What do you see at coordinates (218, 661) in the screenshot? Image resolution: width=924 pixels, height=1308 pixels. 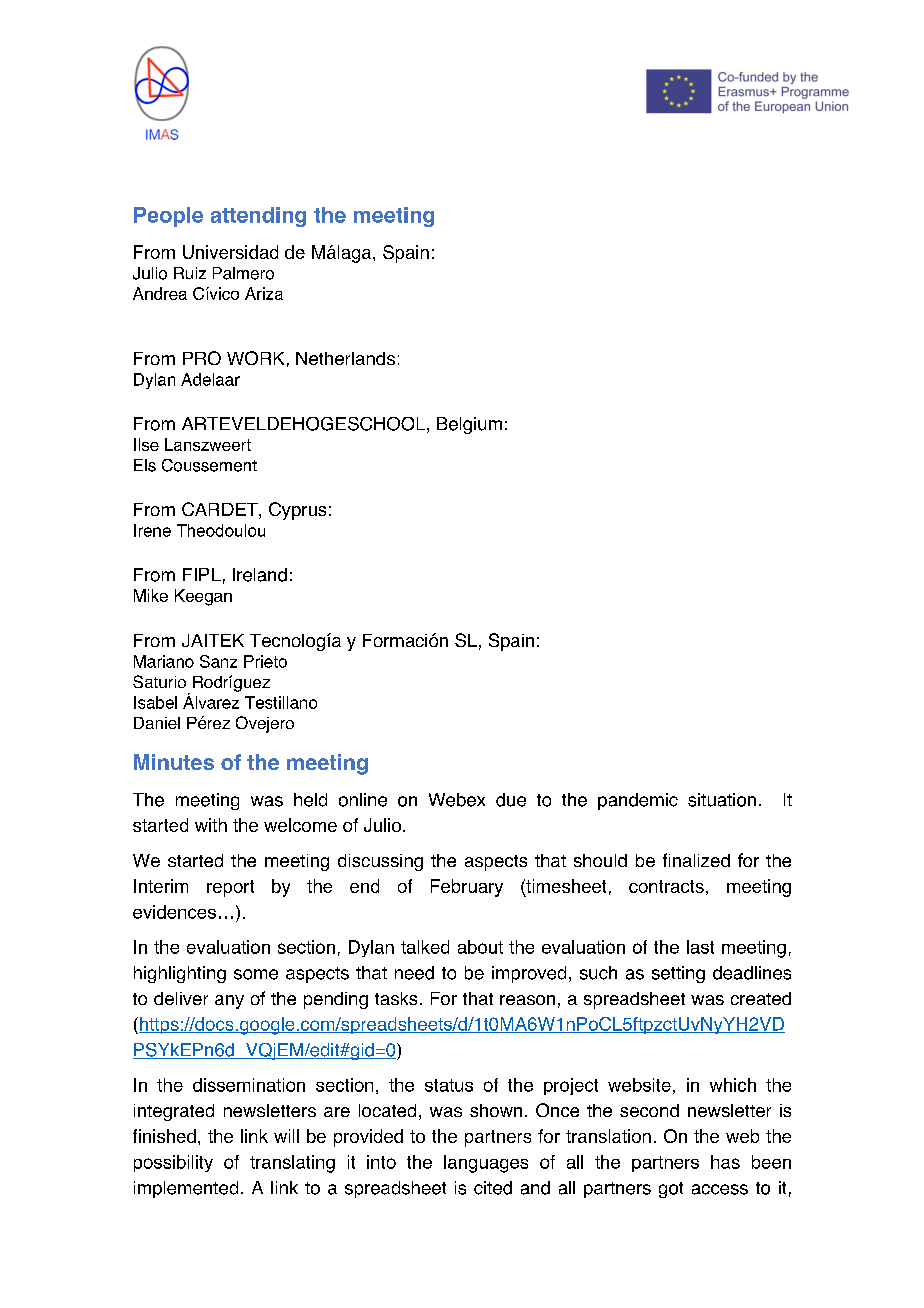 I see `Sanz` at bounding box center [218, 661].
